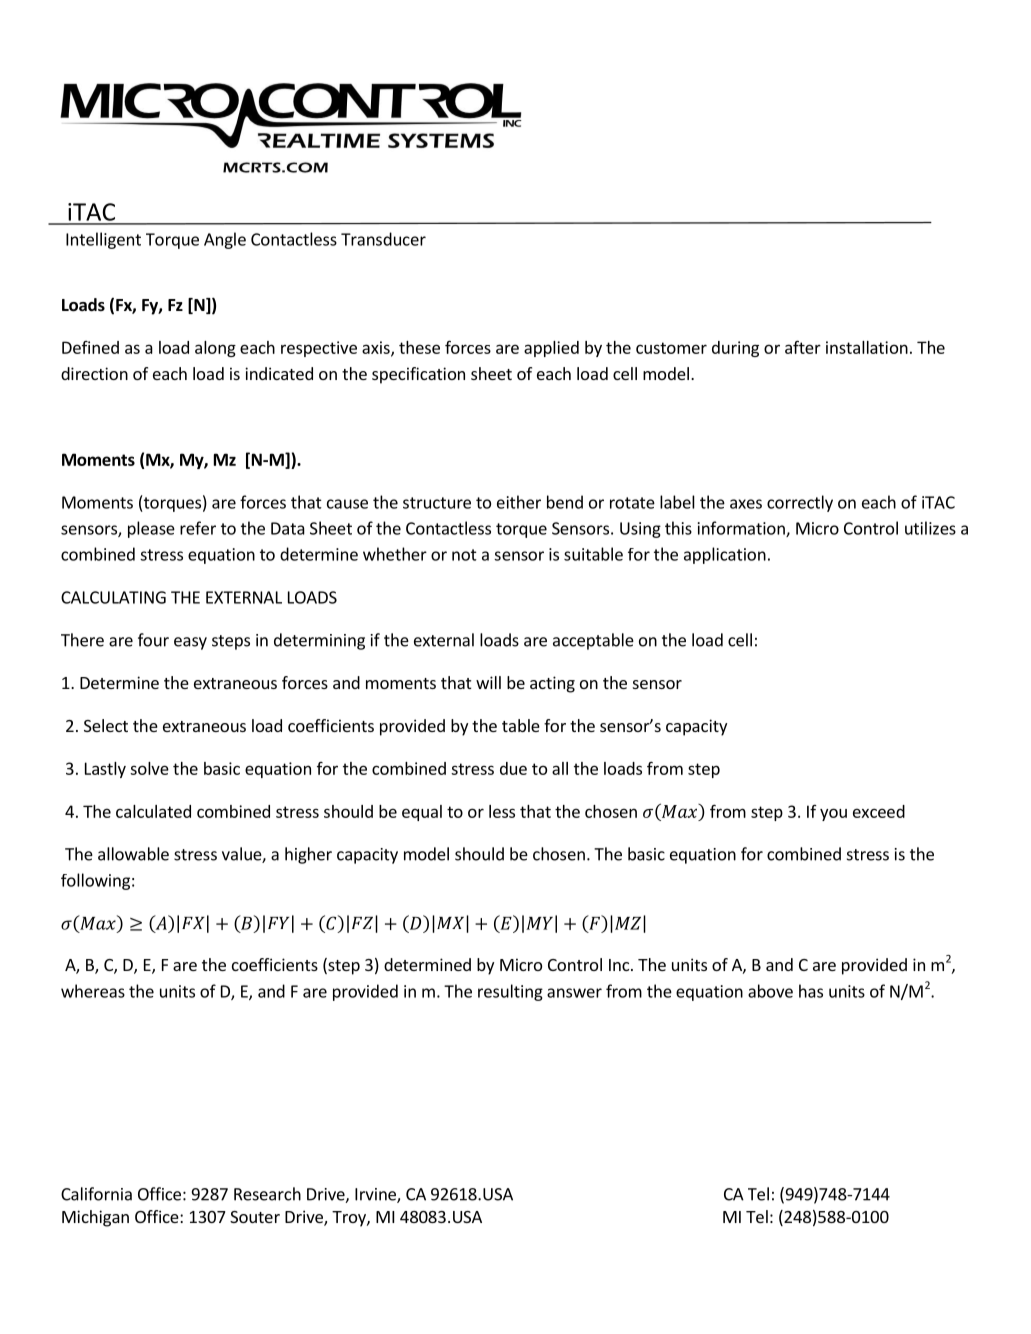 This screenshot has width=1031, height=1334. I want to click on Irvine, so click(376, 1195).
